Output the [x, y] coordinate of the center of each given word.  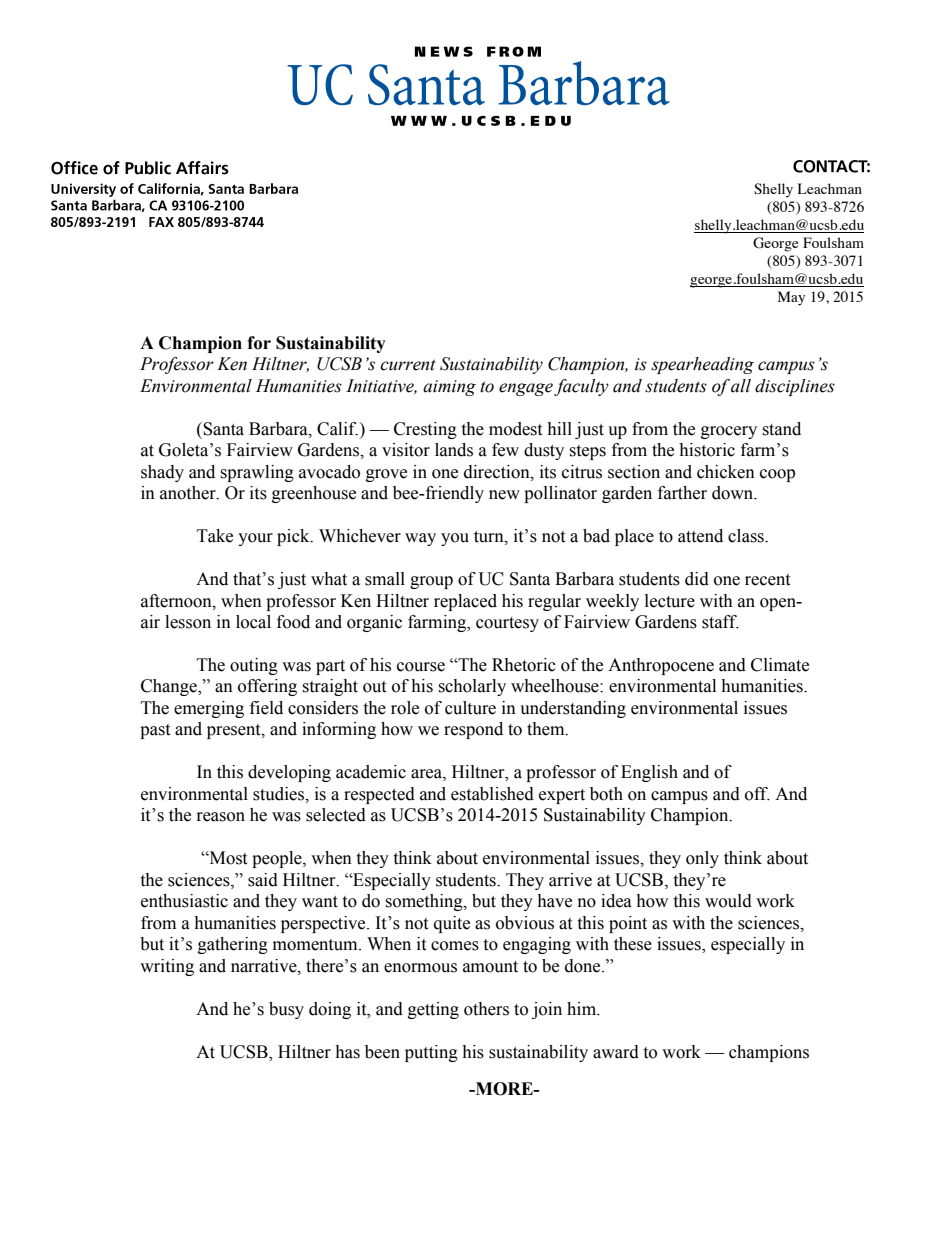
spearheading [702, 365]
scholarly [472, 687]
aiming [449, 388]
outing [254, 666]
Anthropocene [661, 666]
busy [286, 1010]
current [408, 365]
